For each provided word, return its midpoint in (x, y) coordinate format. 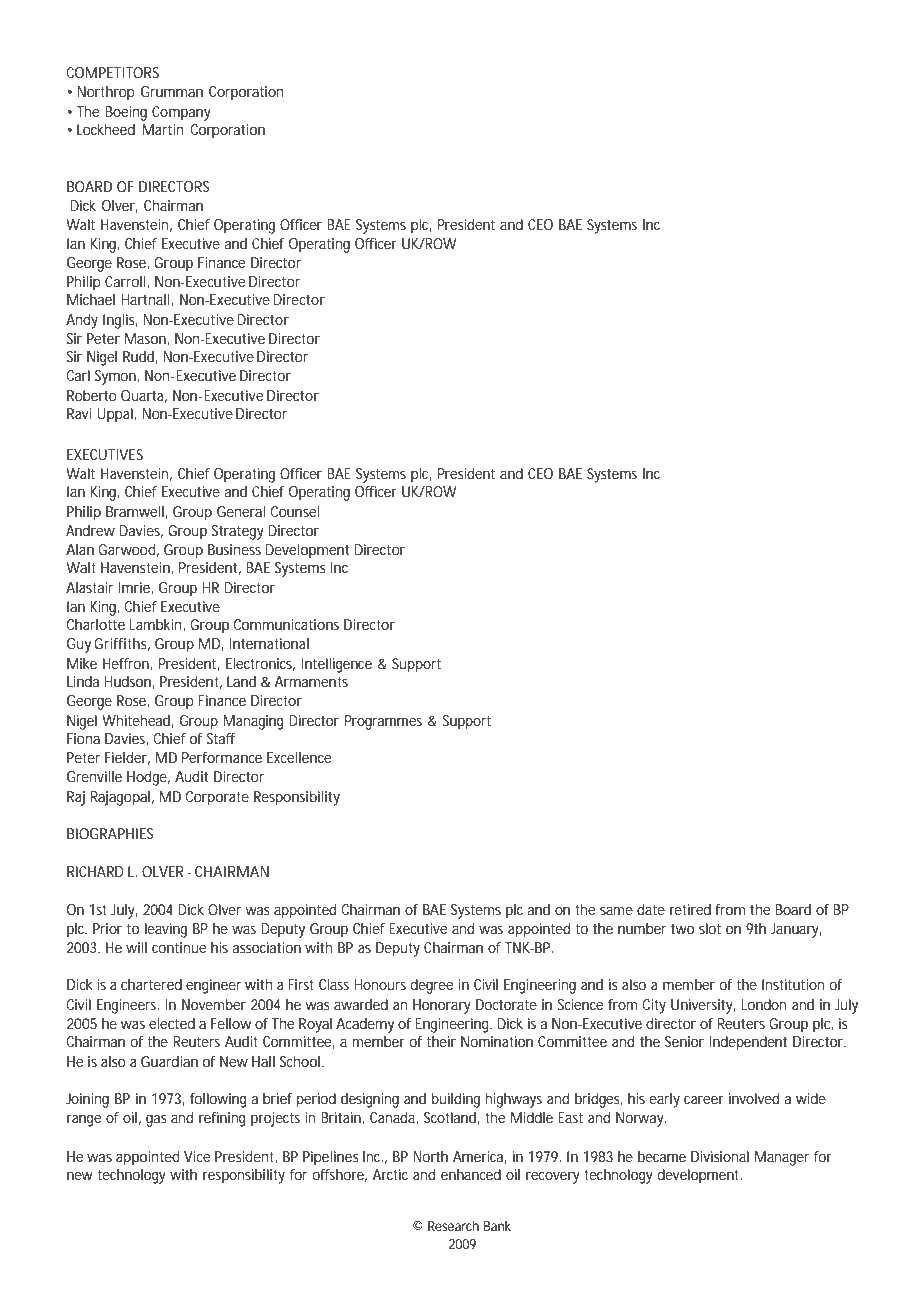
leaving (166, 930)
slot (710, 928)
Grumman (172, 91)
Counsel (295, 511)
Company (181, 113)
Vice (197, 1156)
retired (690, 909)
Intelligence (337, 665)
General (241, 511)
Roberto (92, 395)
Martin (163, 129)
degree (432, 986)
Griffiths (122, 644)
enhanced (471, 1174)
